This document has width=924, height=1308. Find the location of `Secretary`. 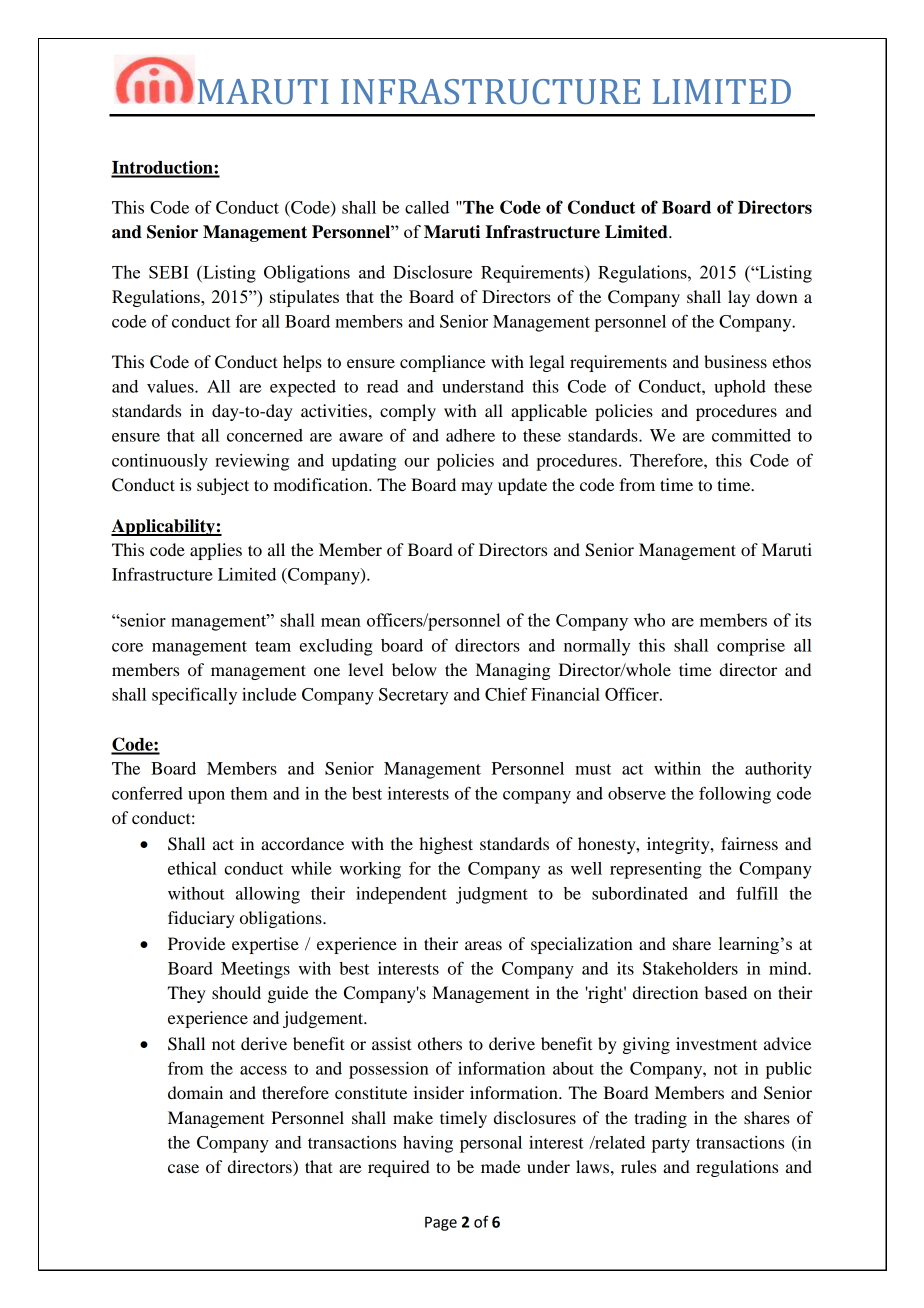

Secretary is located at coordinates (413, 696).
